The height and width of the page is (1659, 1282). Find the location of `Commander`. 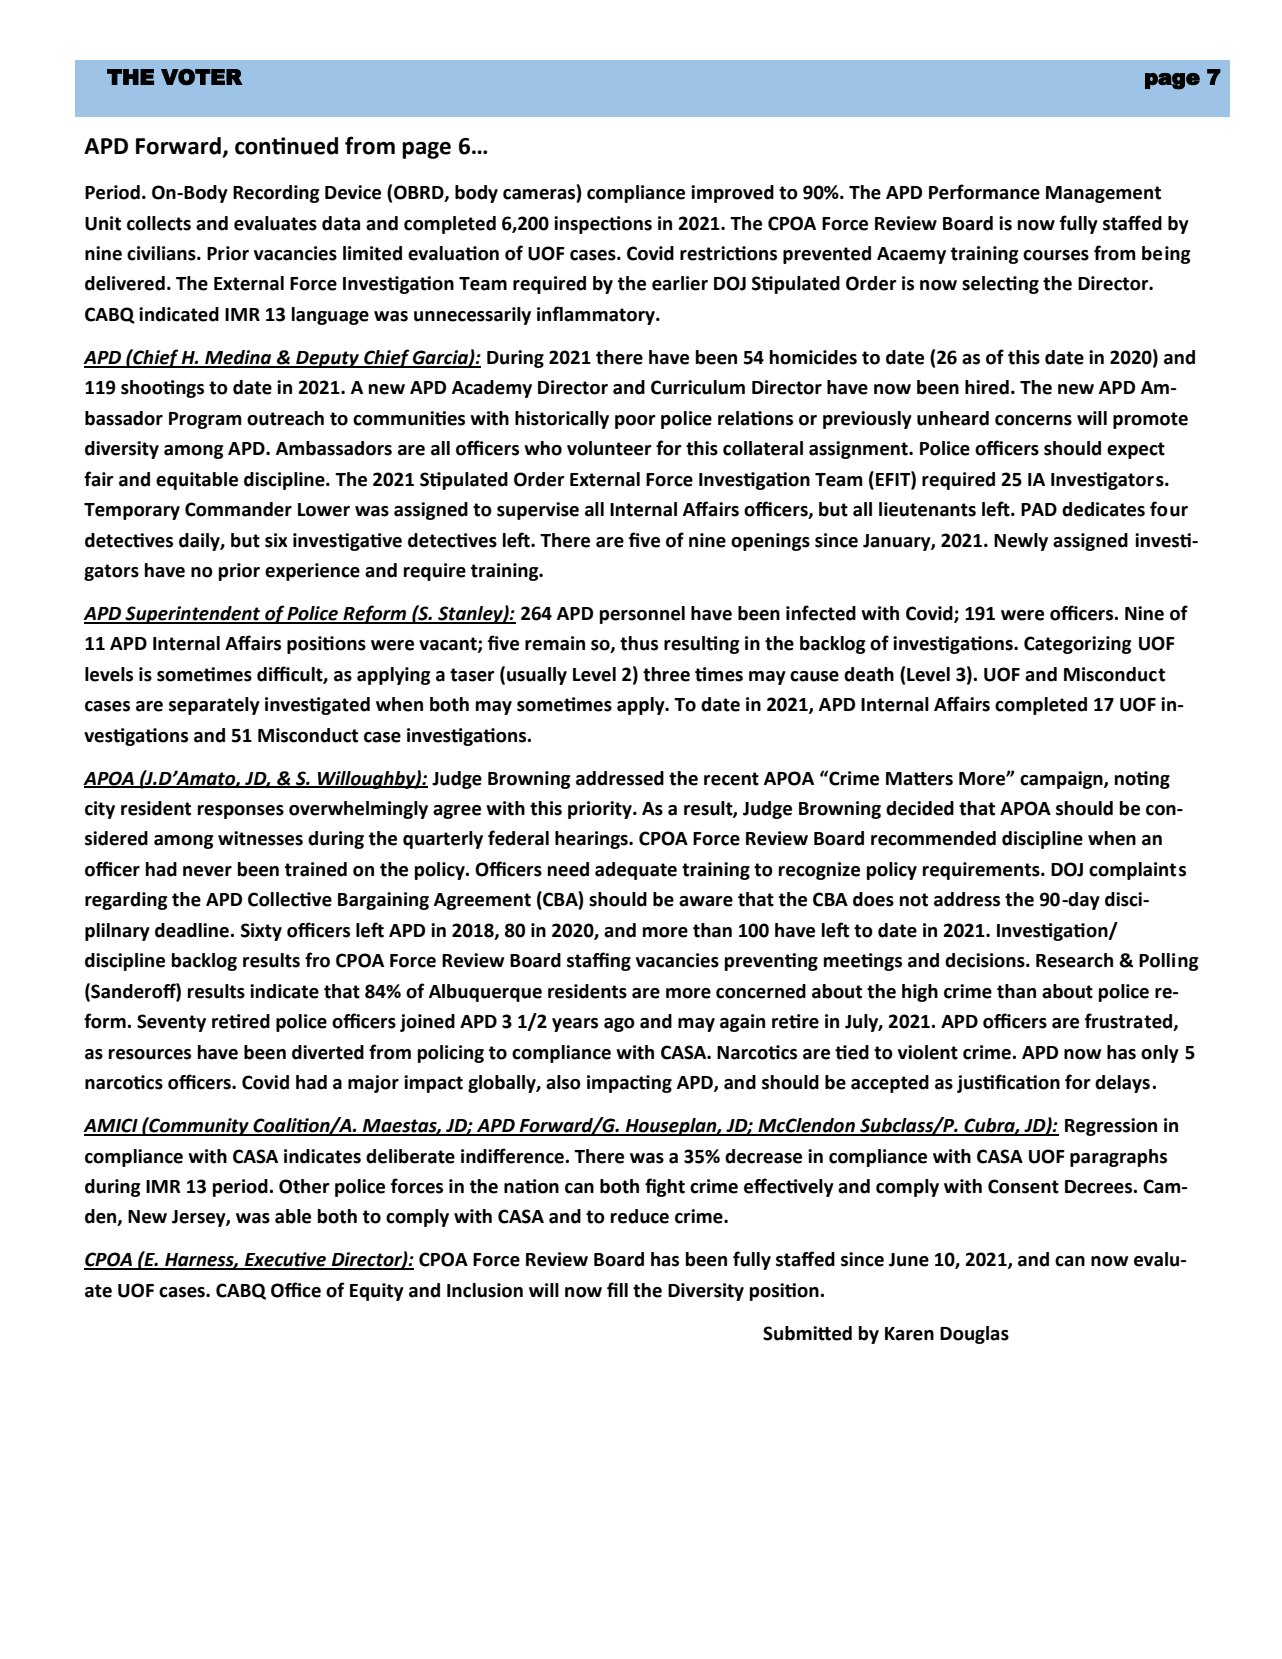

Commander is located at coordinates (238, 509).
